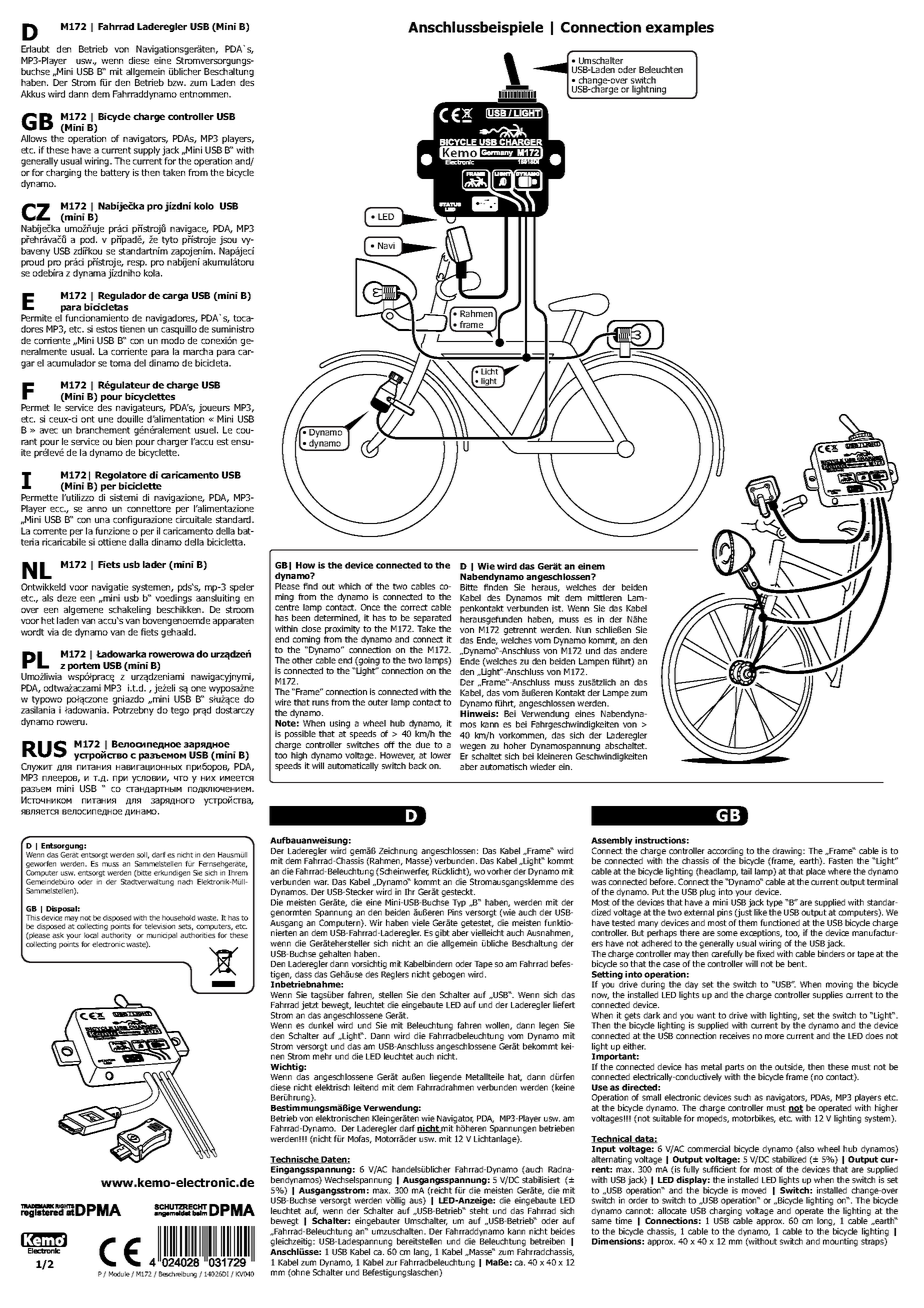 This page has width=924, height=1308. What do you see at coordinates (53, 632) in the page?
I see `via` at bounding box center [53, 632].
